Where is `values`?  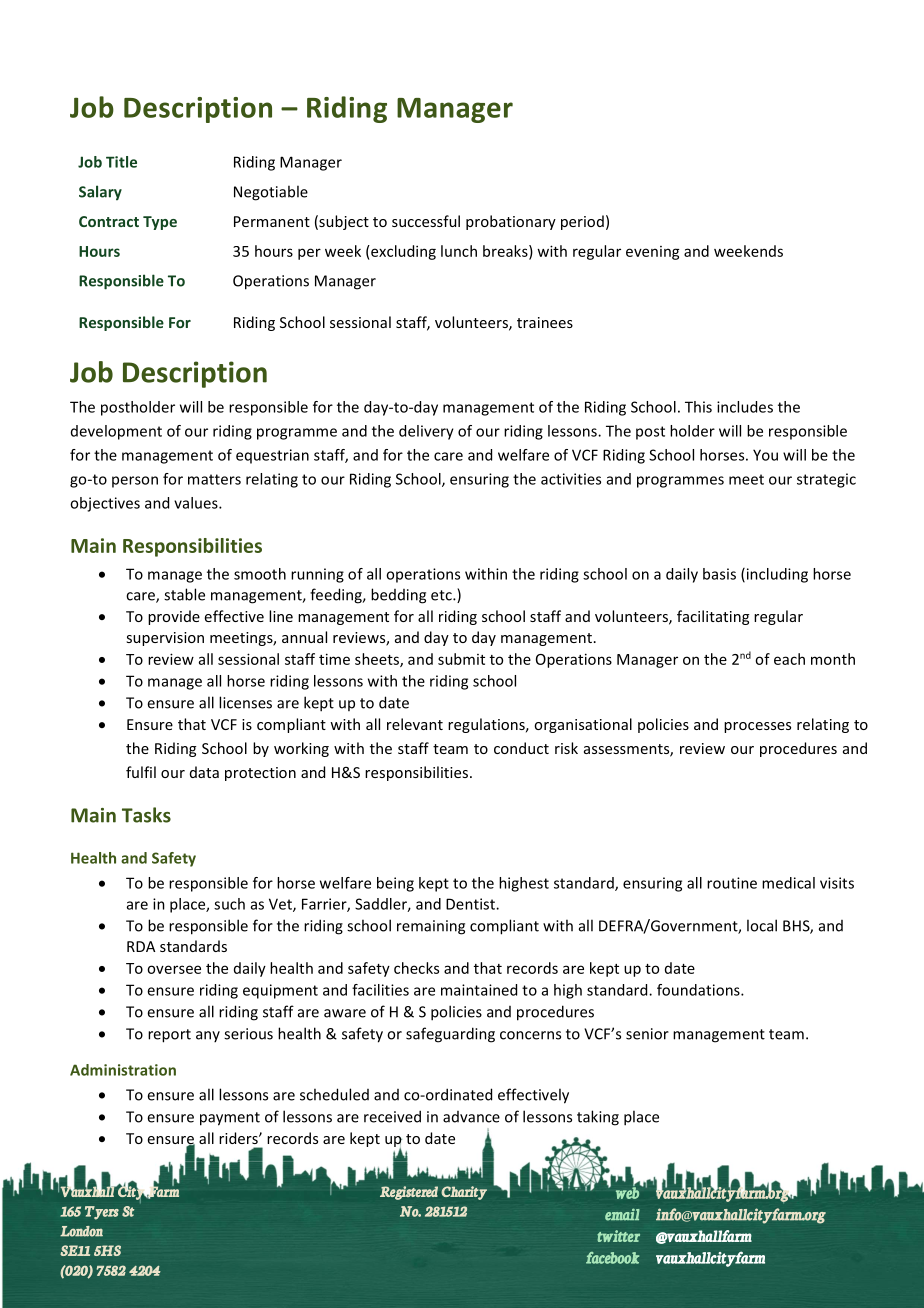
values is located at coordinates (197, 503).
